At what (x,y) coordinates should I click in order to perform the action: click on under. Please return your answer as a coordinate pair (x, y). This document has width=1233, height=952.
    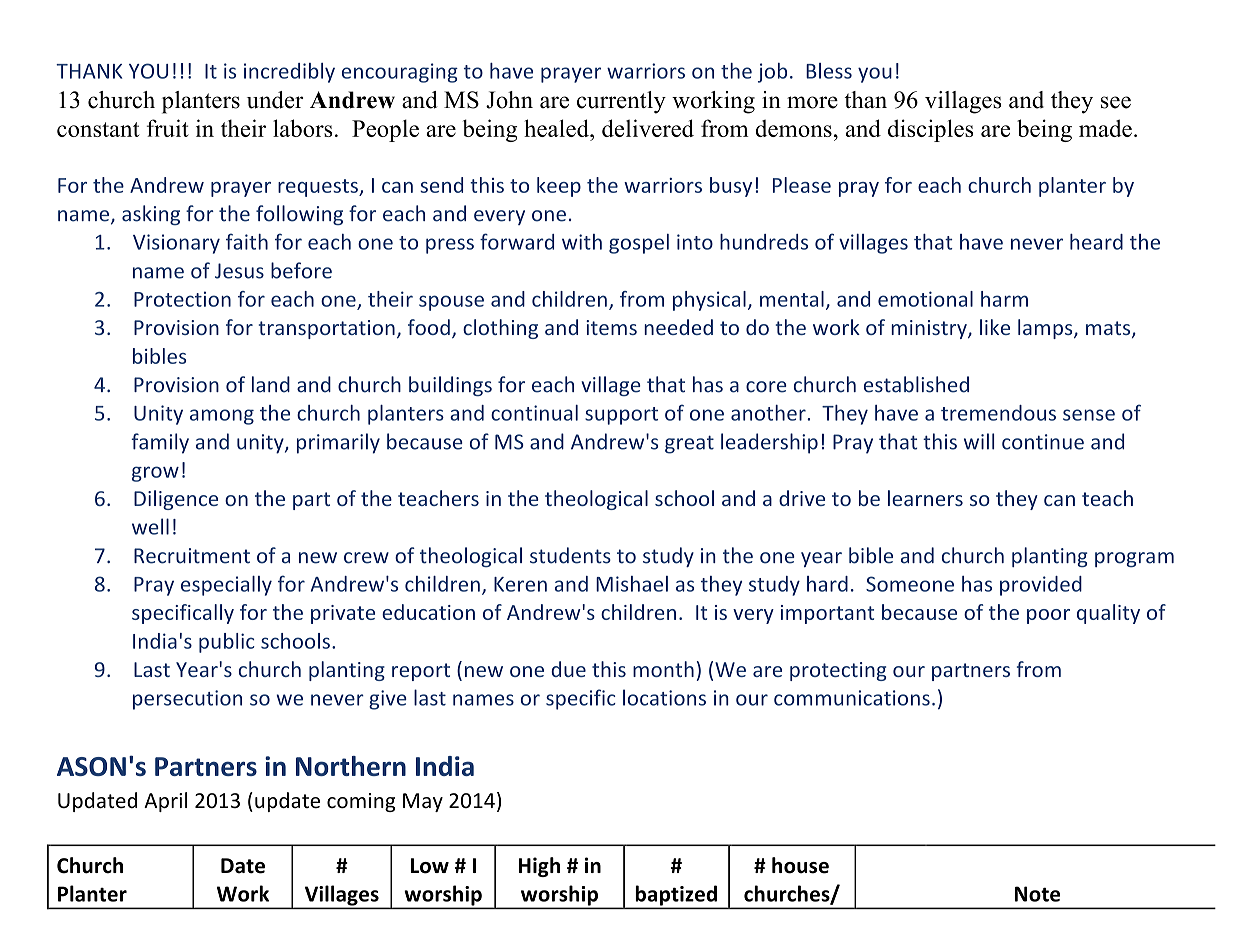
    Looking at the image, I should click on (275, 100).
